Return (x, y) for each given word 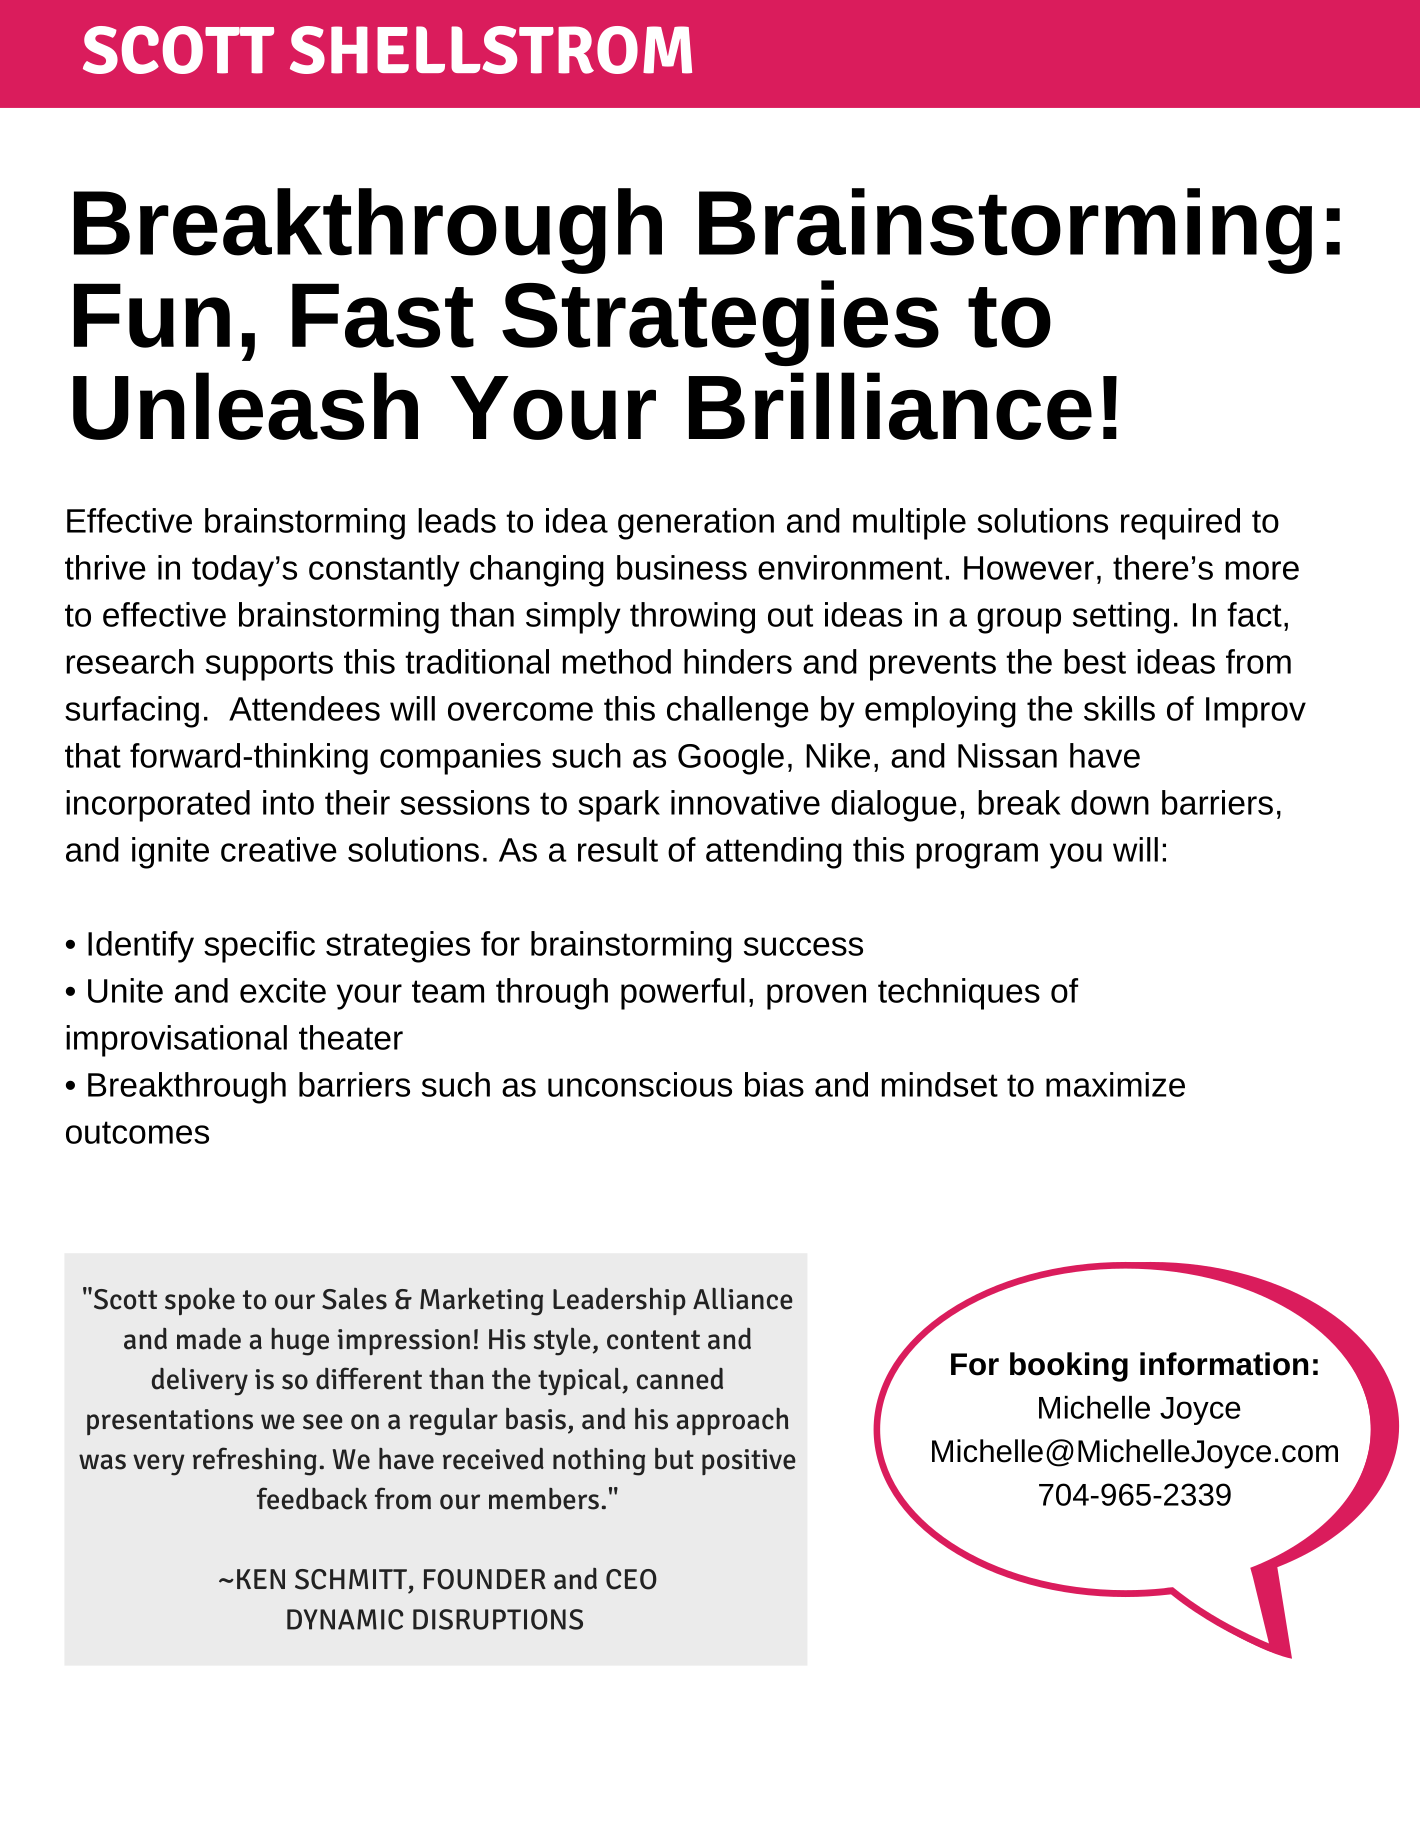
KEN (261, 1579)
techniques (959, 994)
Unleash (245, 406)
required (1180, 524)
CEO (631, 1579)
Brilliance (890, 406)
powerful (683, 994)
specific (259, 947)
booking (1069, 1367)
